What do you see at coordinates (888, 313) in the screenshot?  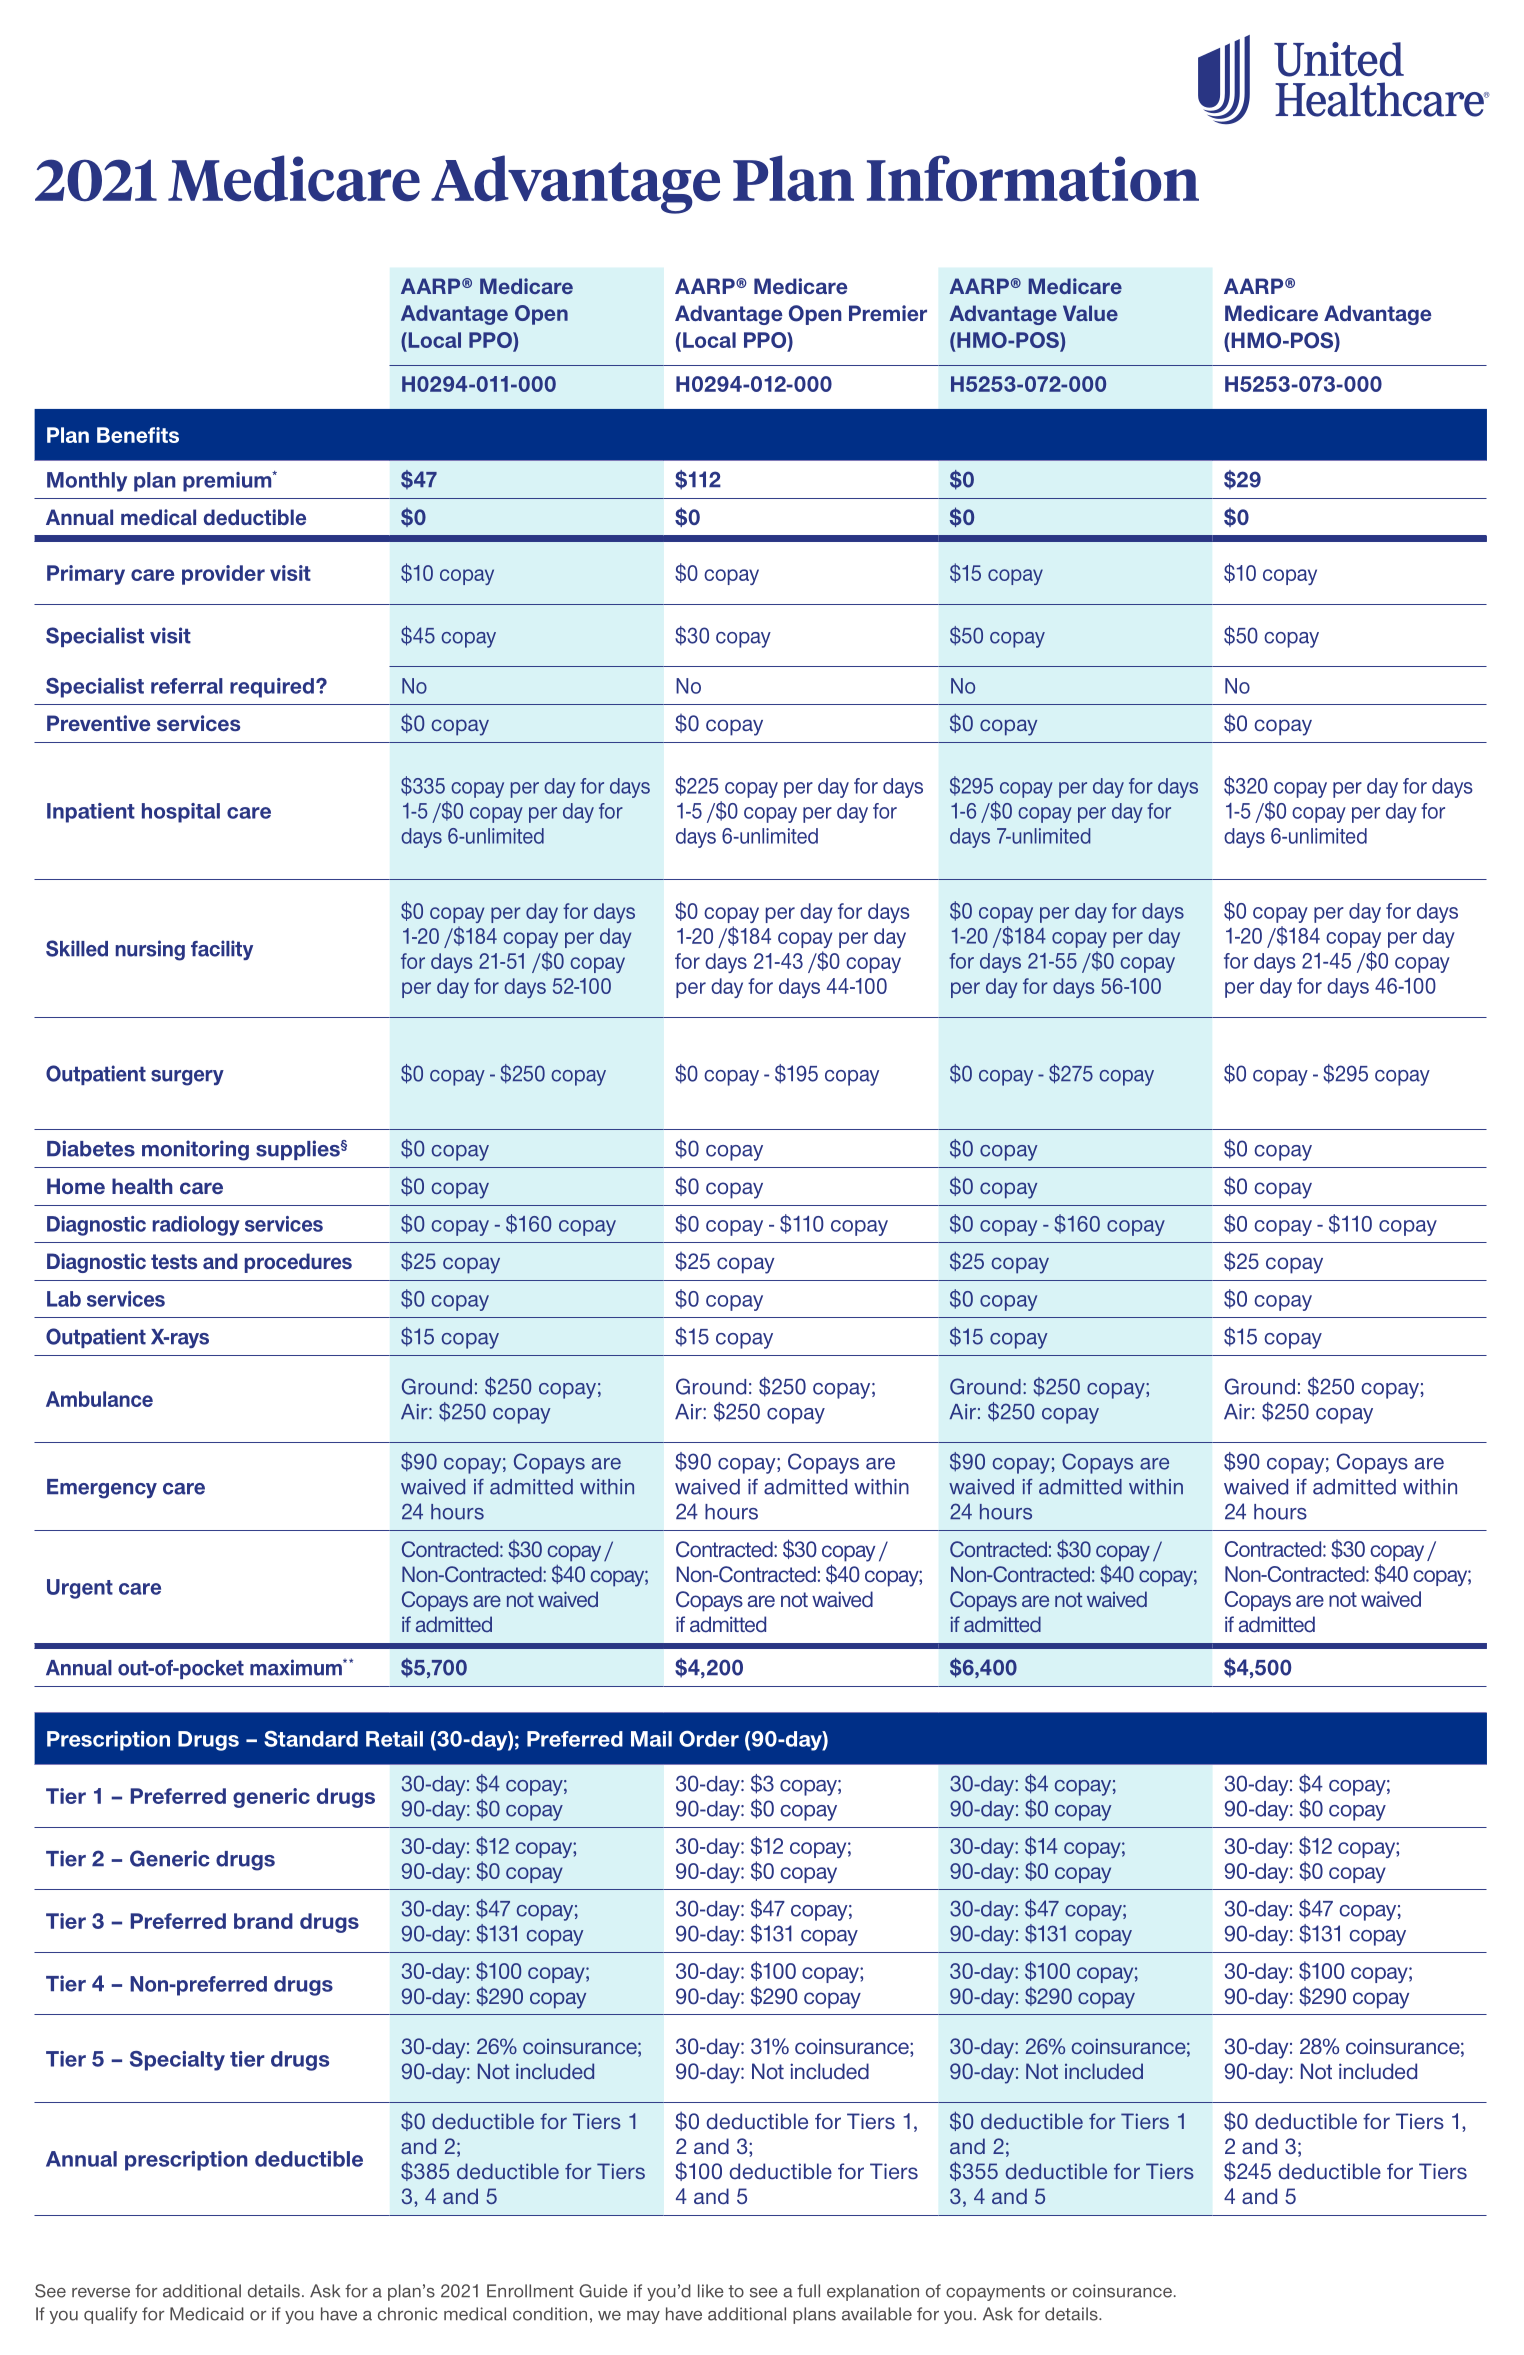 I see `Premier` at bounding box center [888, 313].
